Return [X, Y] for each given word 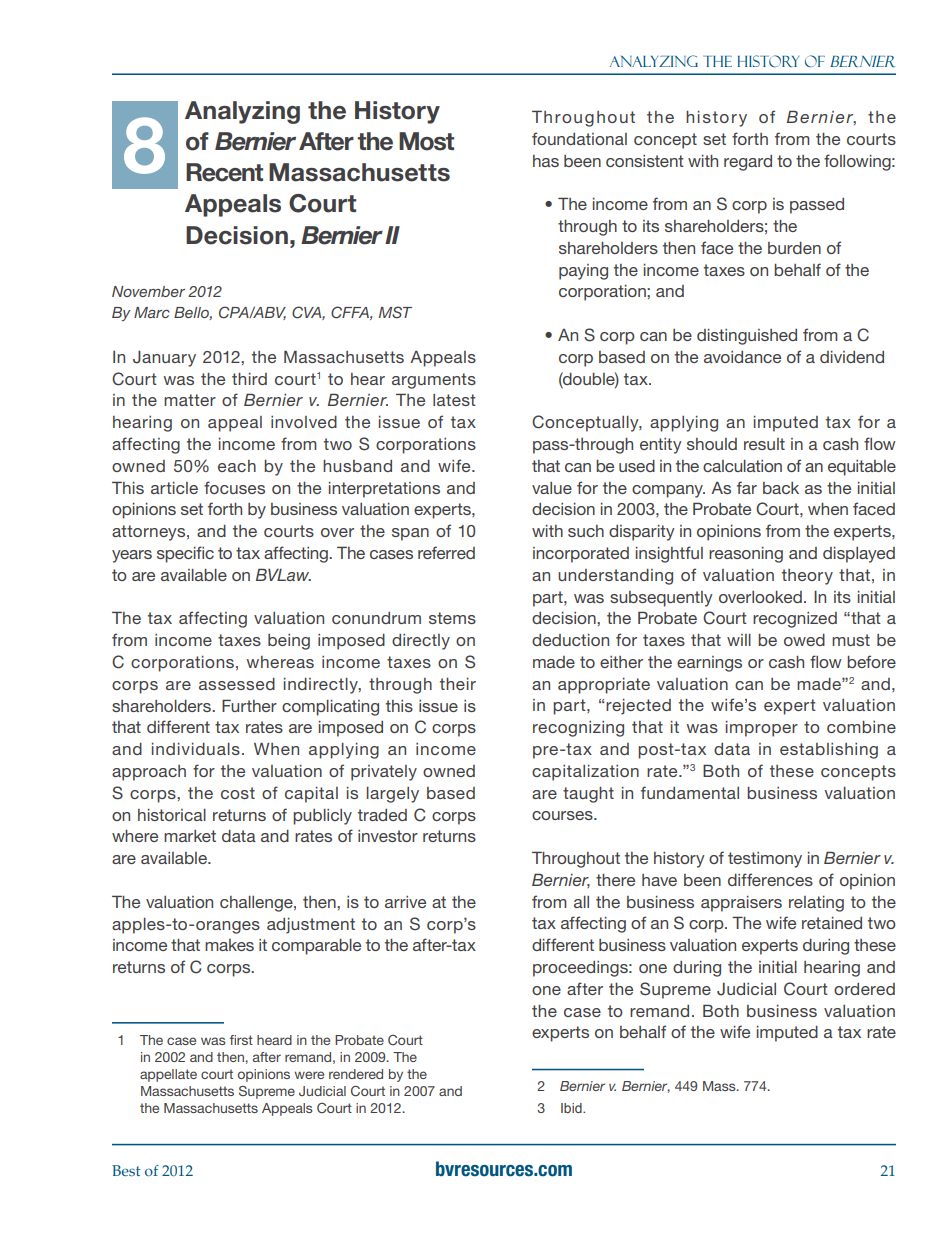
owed [804, 640]
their [458, 684]
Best [126, 1170]
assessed [237, 684]
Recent [224, 172]
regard [748, 163]
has [546, 161]
